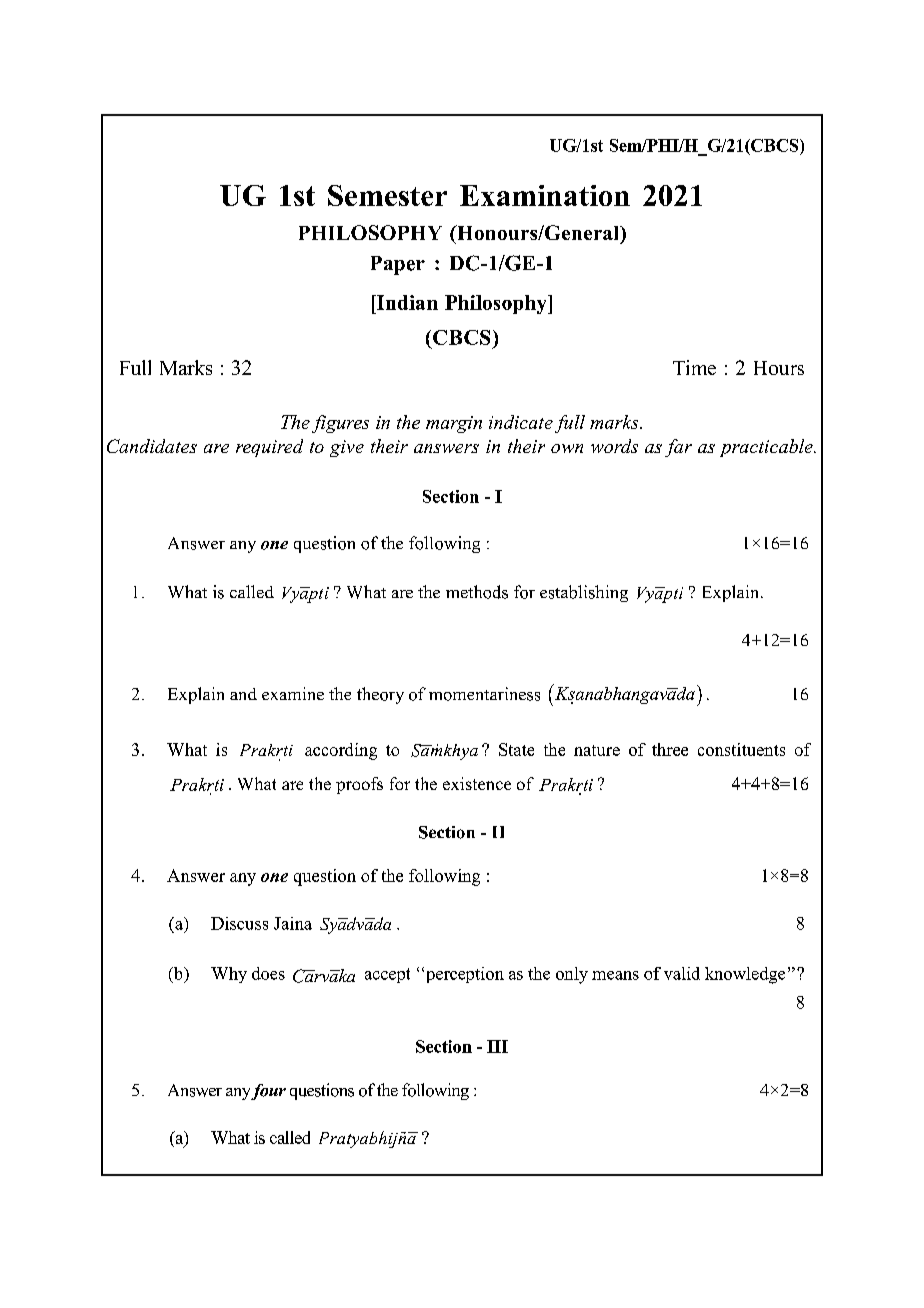 Image resolution: width=924 pixels, height=1308 pixels. I want to click on margin, so click(454, 424).
